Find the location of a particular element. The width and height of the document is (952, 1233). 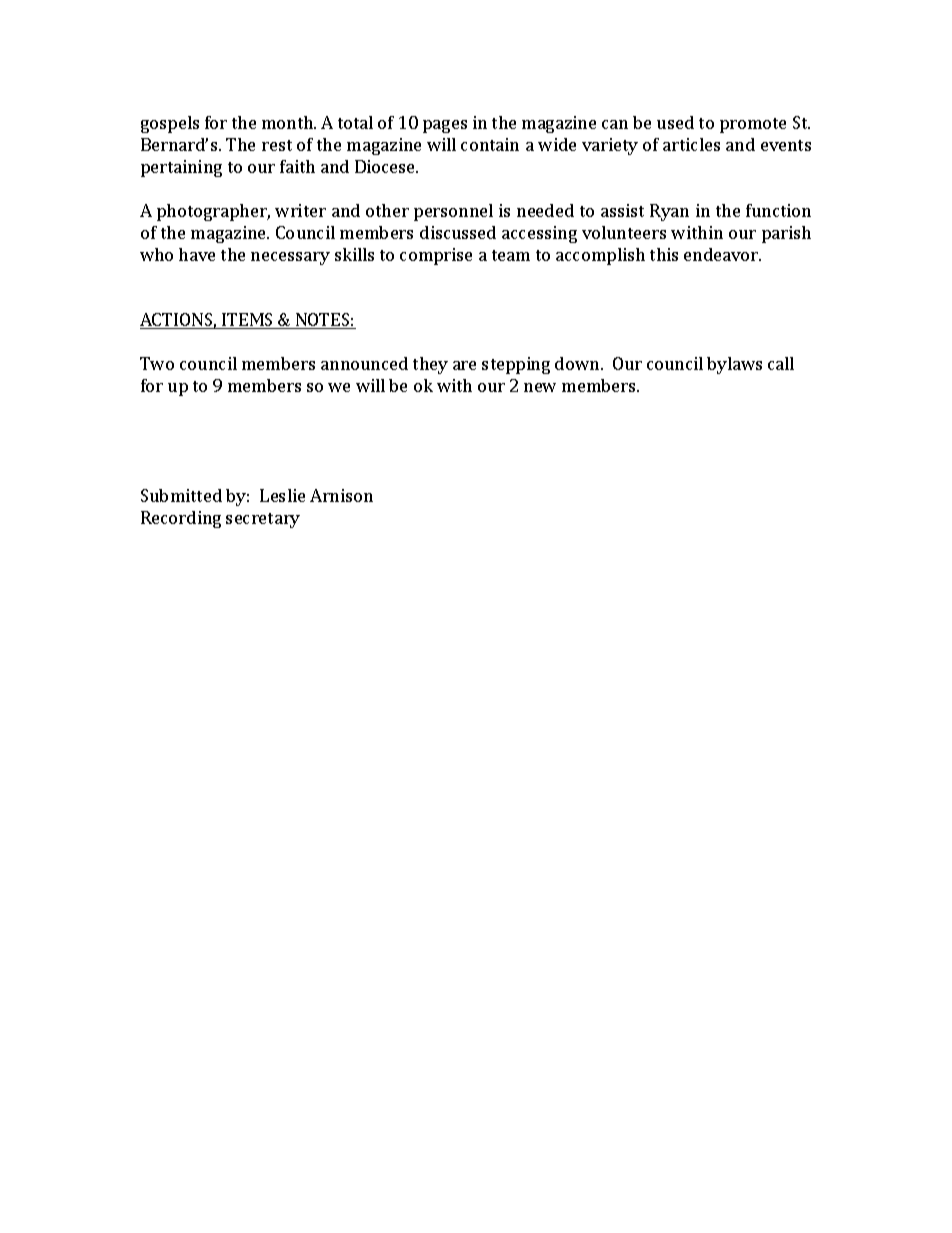

are is located at coordinates (464, 365).
